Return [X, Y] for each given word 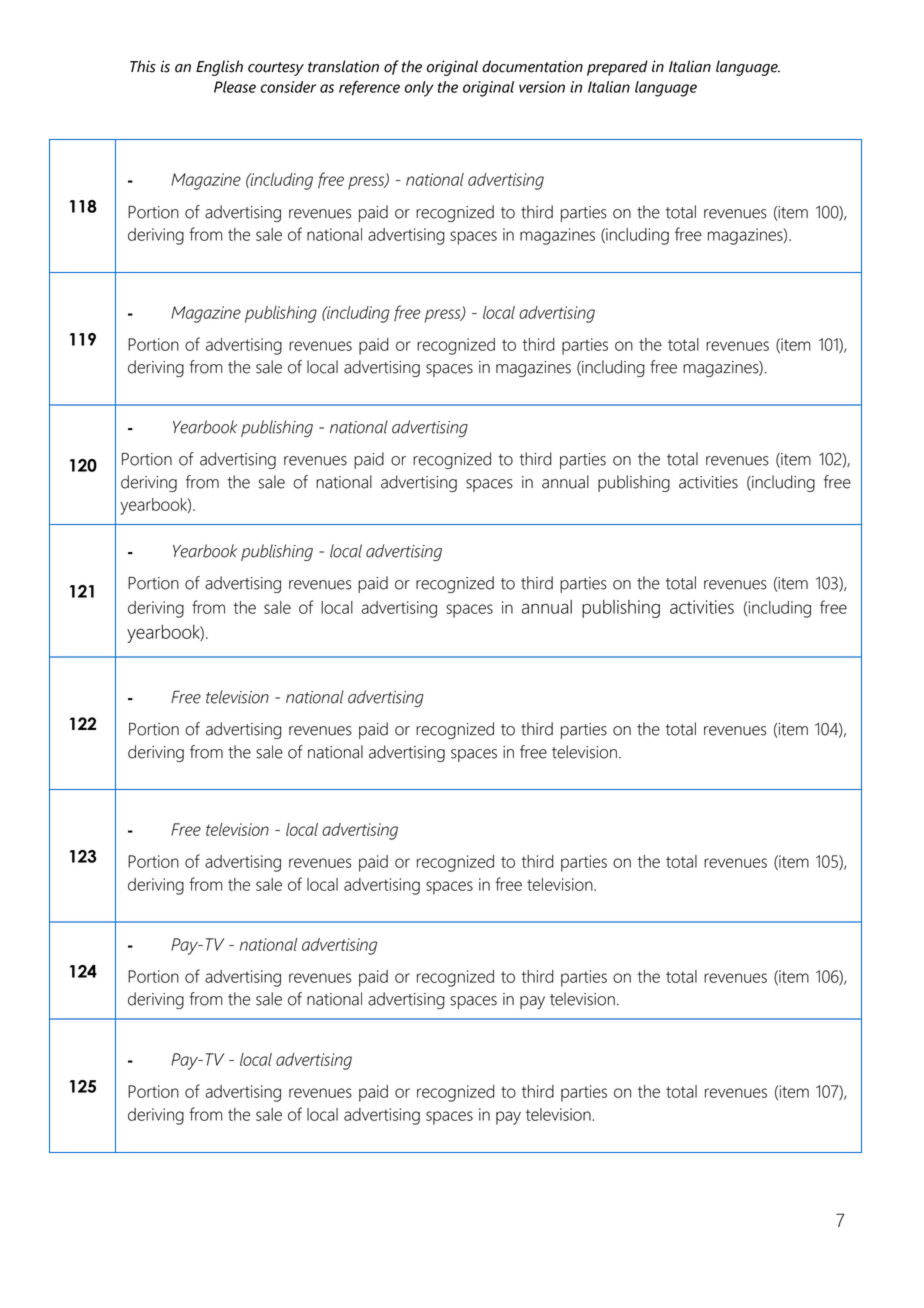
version [542, 87]
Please [235, 87]
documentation [532, 66]
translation [343, 66]
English [219, 68]
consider [288, 87]
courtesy [276, 69]
